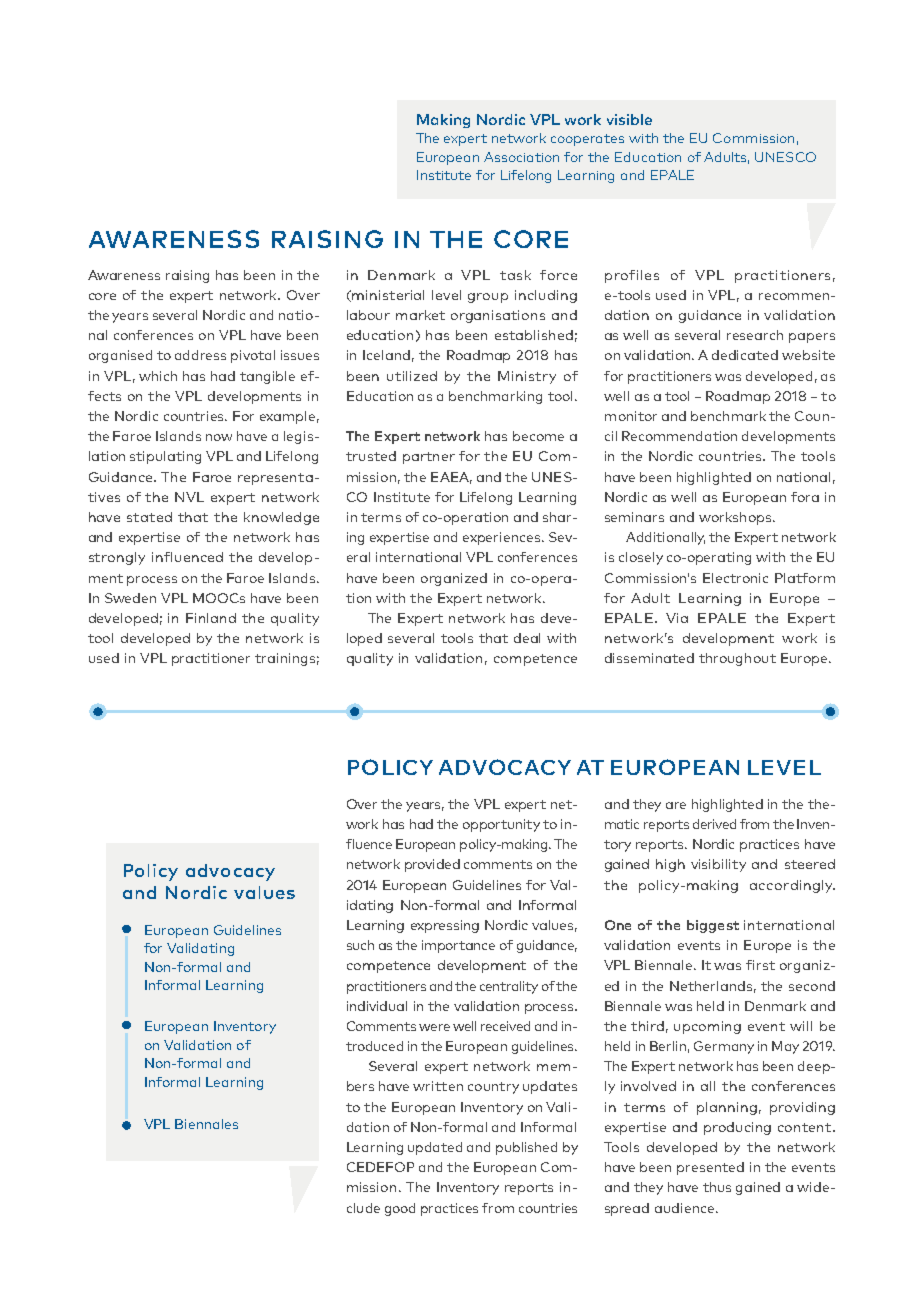  I want to click on Finland, so click(211, 618).
